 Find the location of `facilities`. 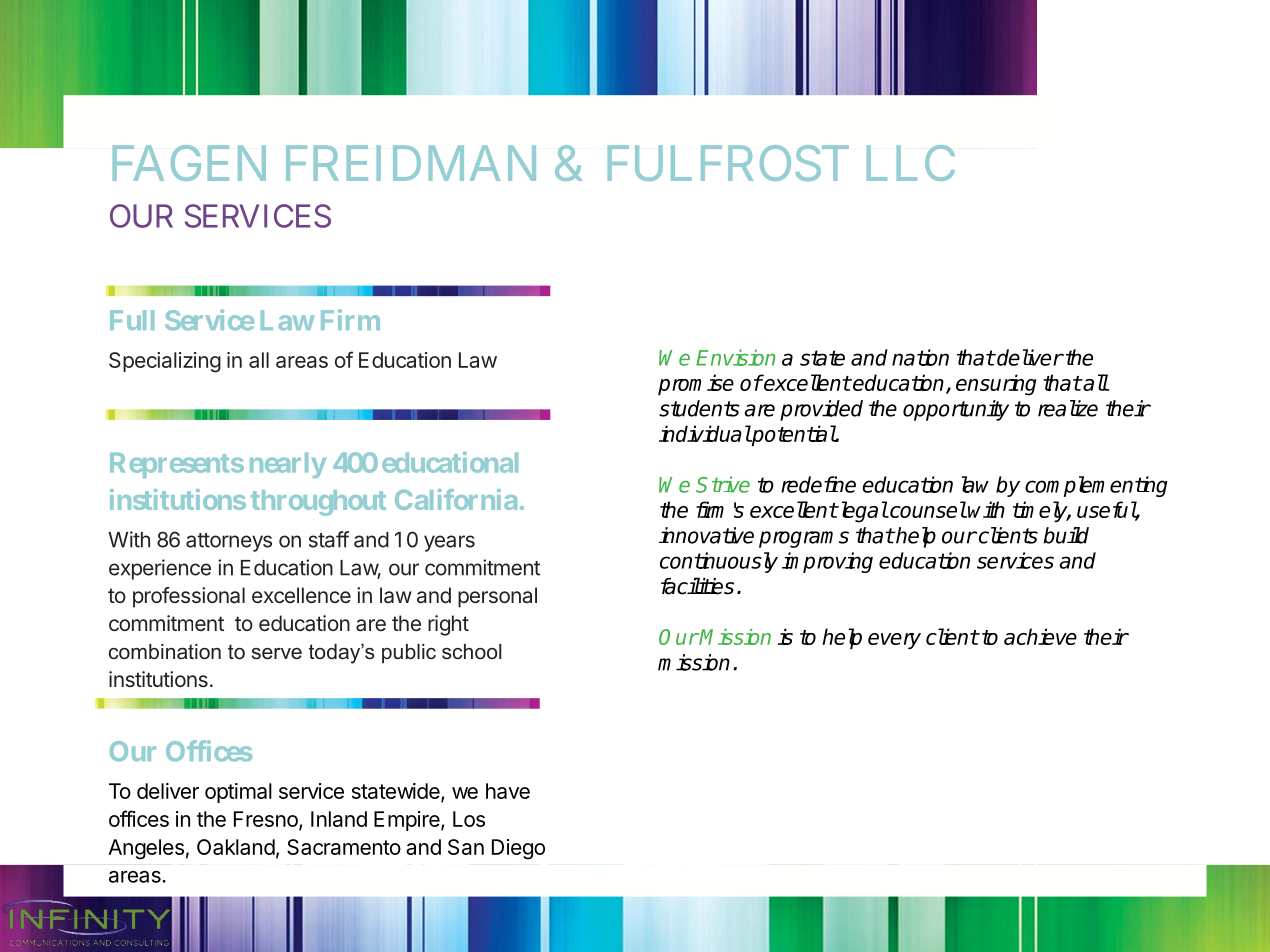

facilities is located at coordinates (697, 586).
